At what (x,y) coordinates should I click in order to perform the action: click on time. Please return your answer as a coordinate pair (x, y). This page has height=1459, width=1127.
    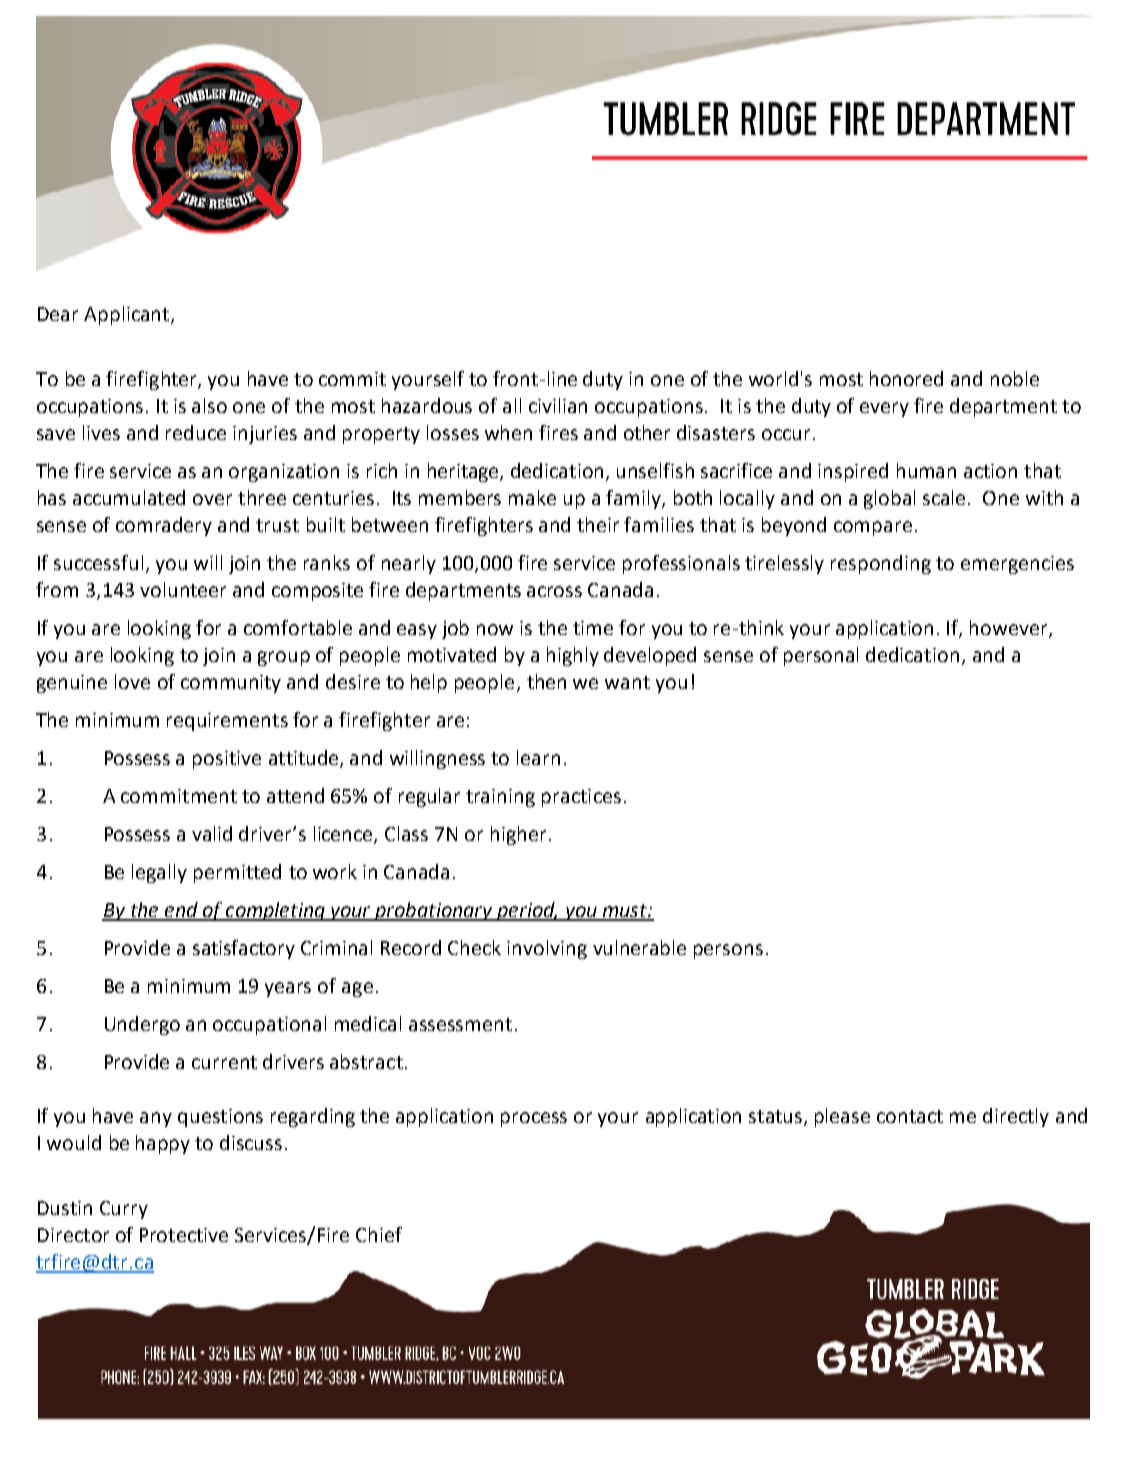
    Looking at the image, I should click on (593, 628).
